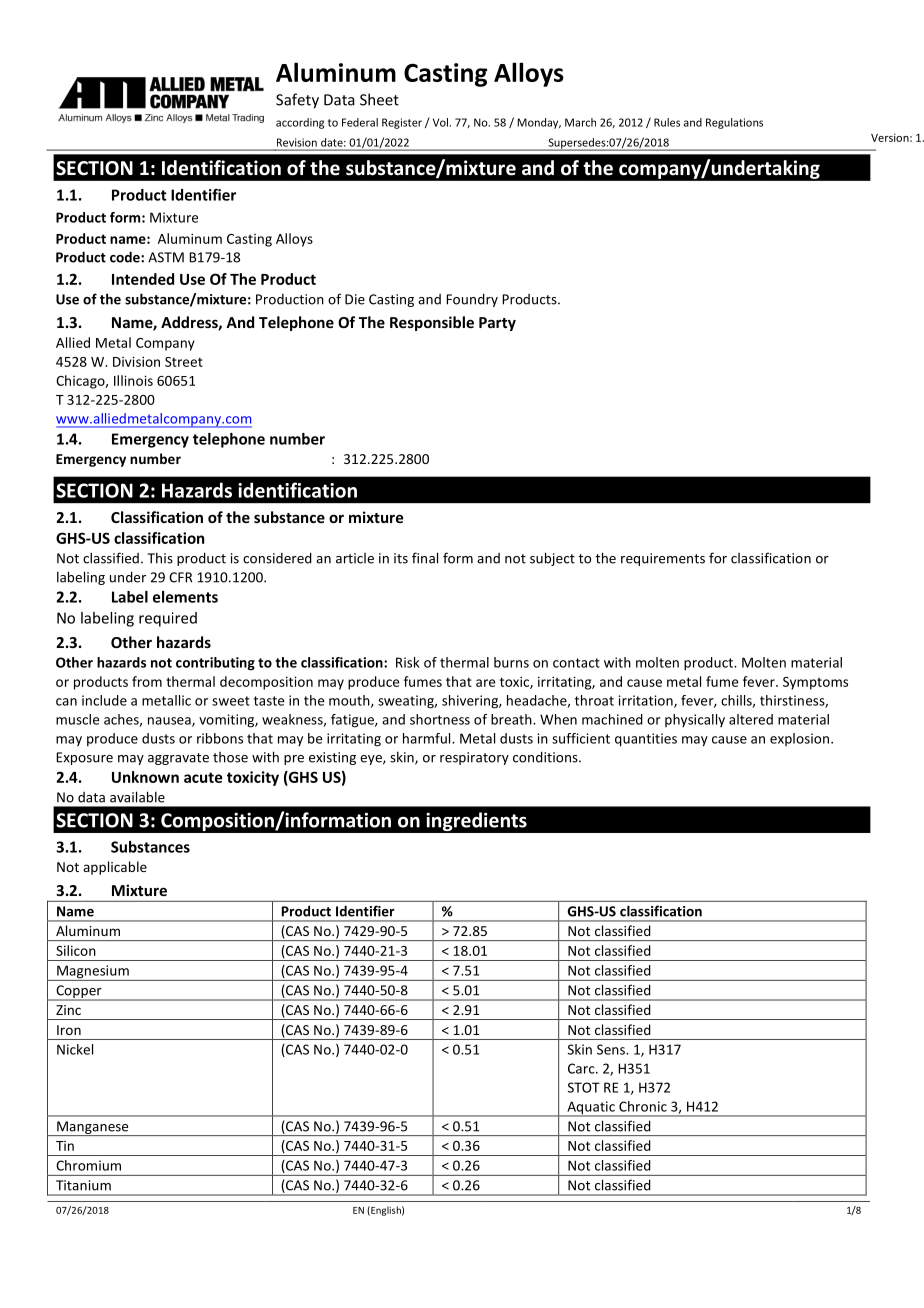  I want to click on requirements, so click(663, 559).
